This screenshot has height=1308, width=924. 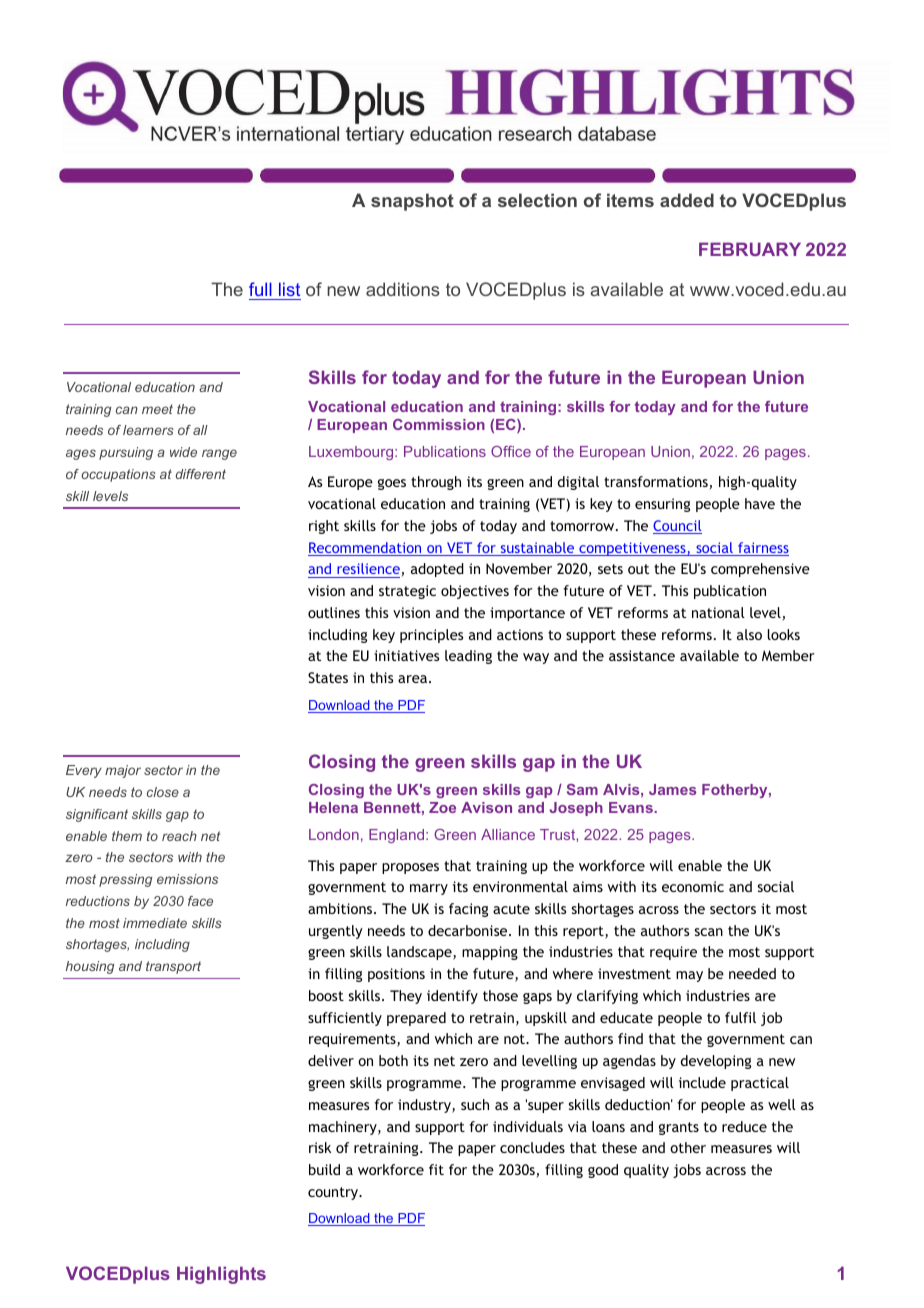 I want to click on snapshot, so click(x=412, y=202).
